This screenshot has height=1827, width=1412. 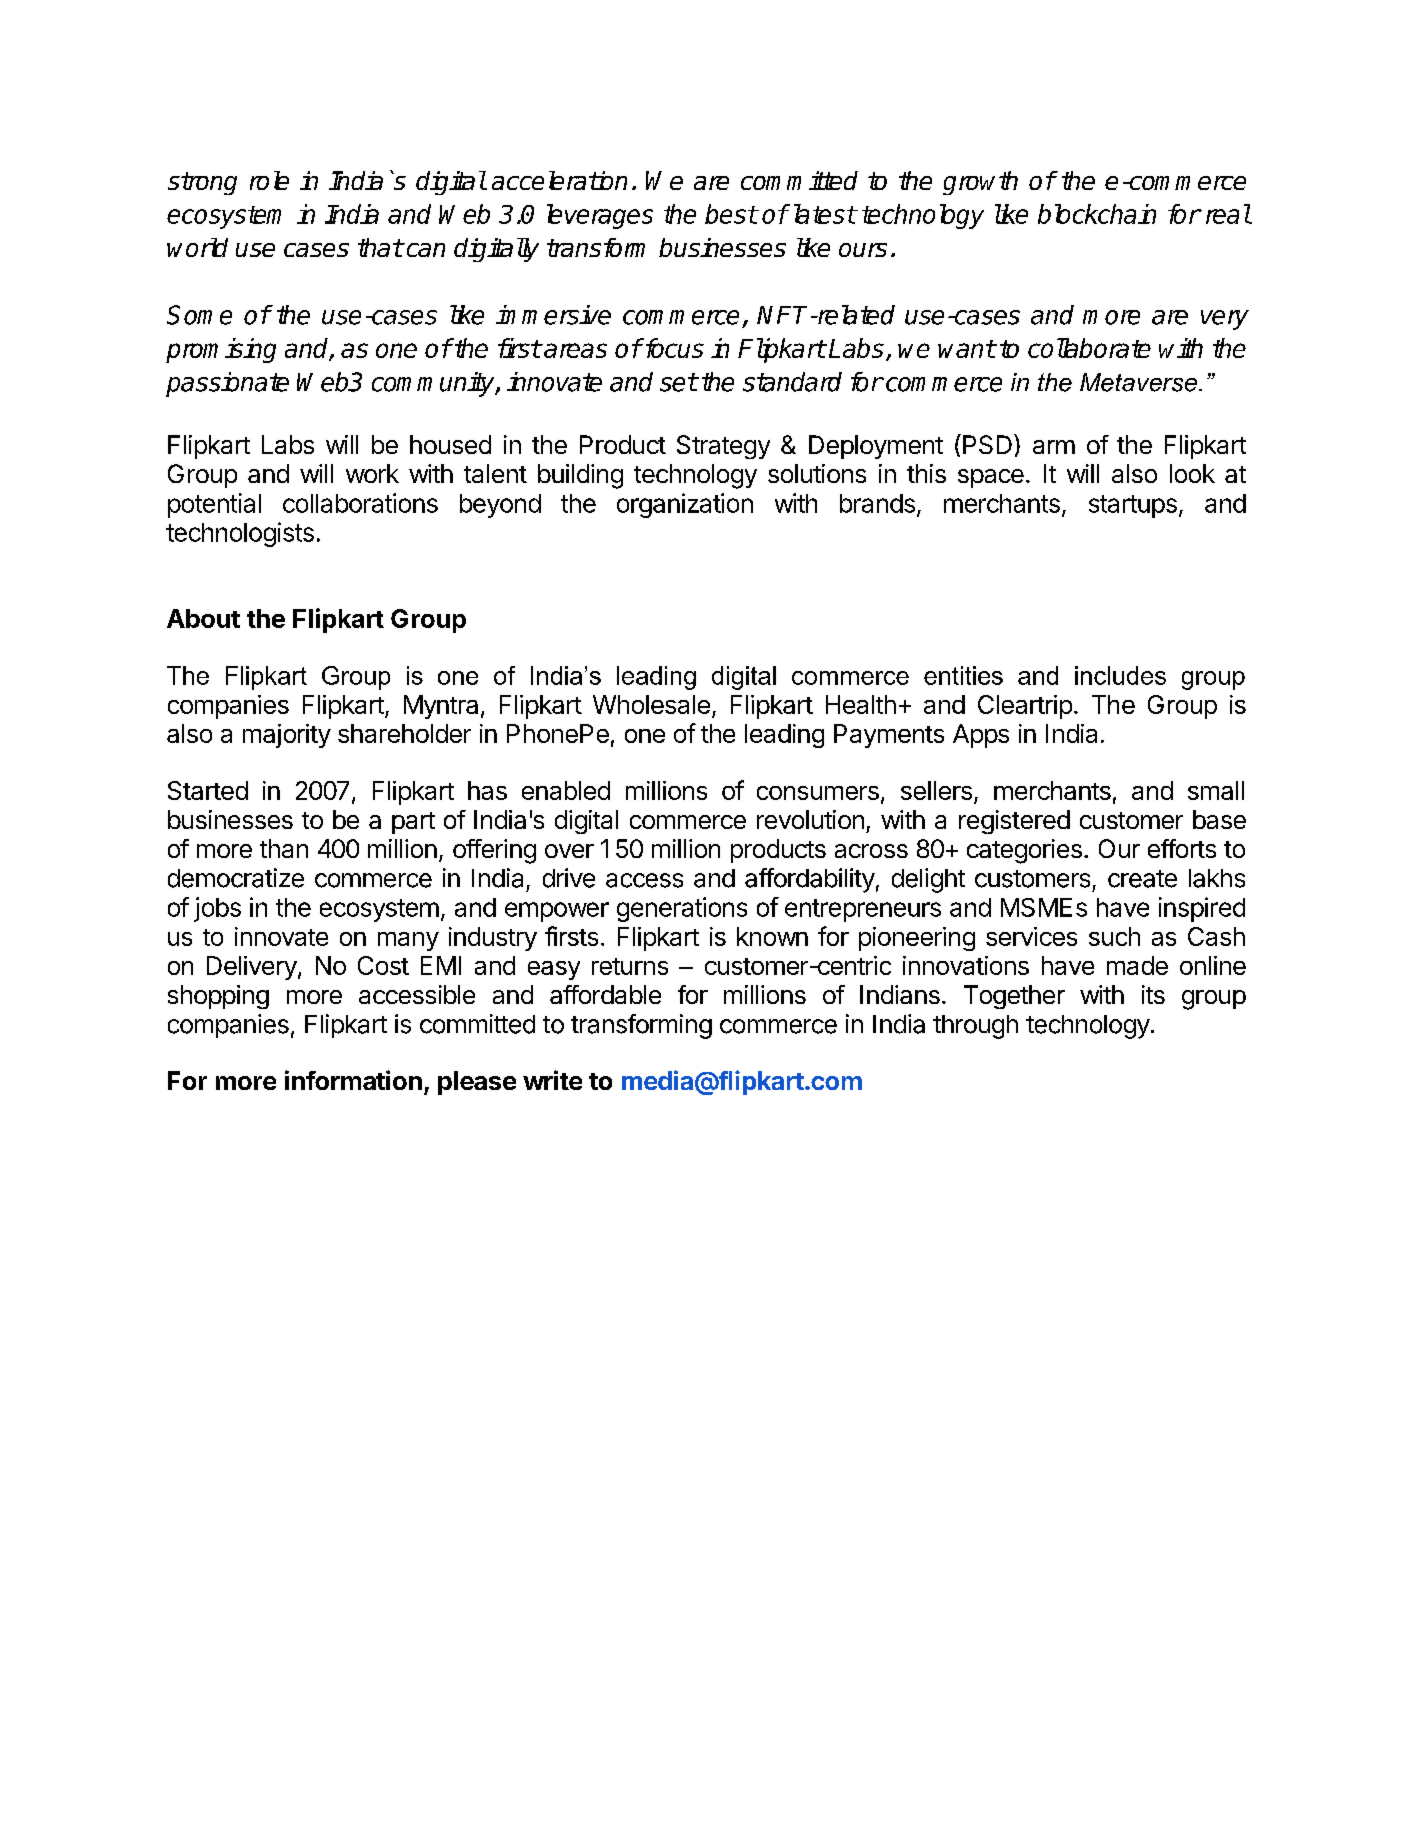 I want to click on blockchain, so click(x=1097, y=214).
